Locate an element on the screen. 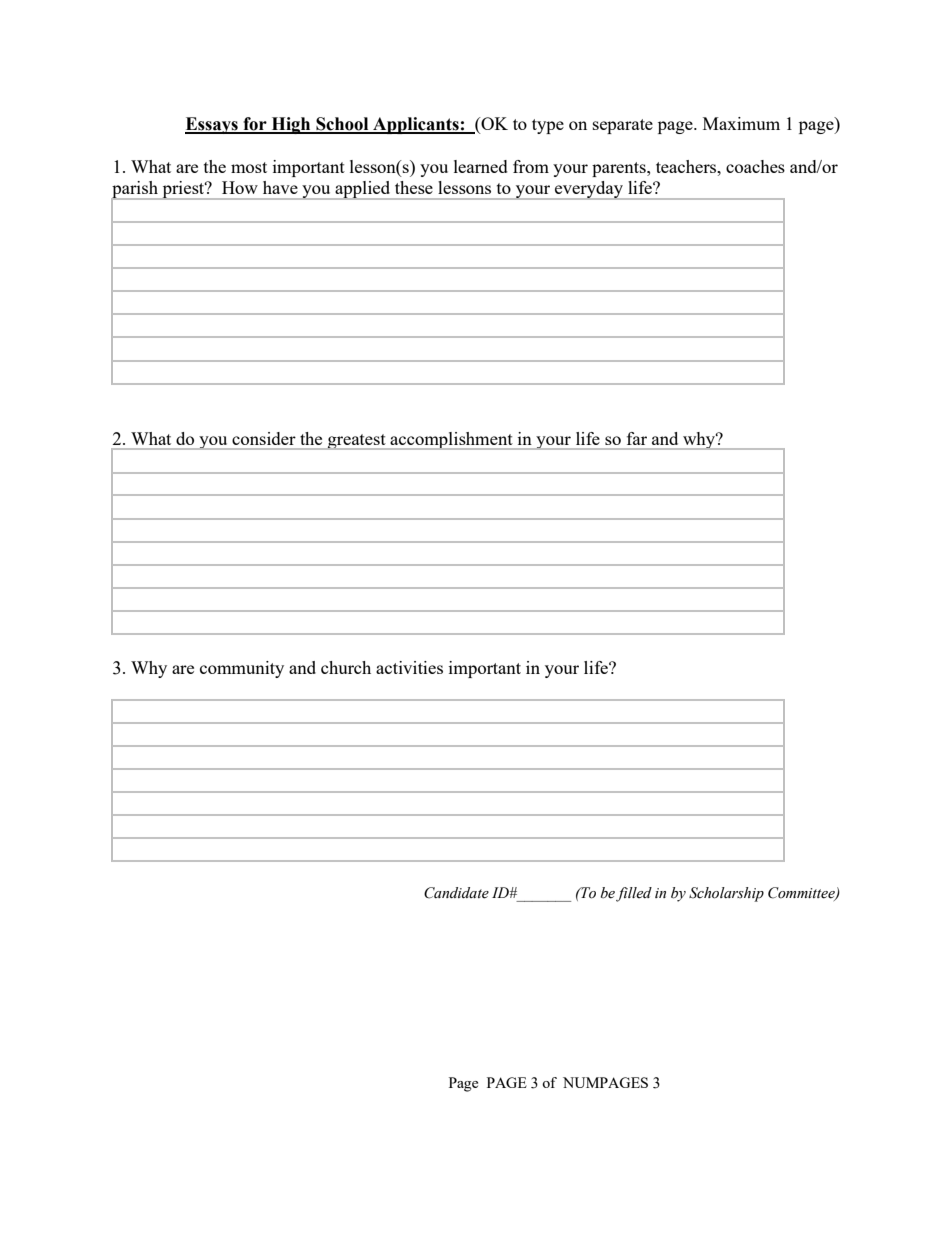 This screenshot has width=952, height=1233. far is located at coordinates (637, 438).
